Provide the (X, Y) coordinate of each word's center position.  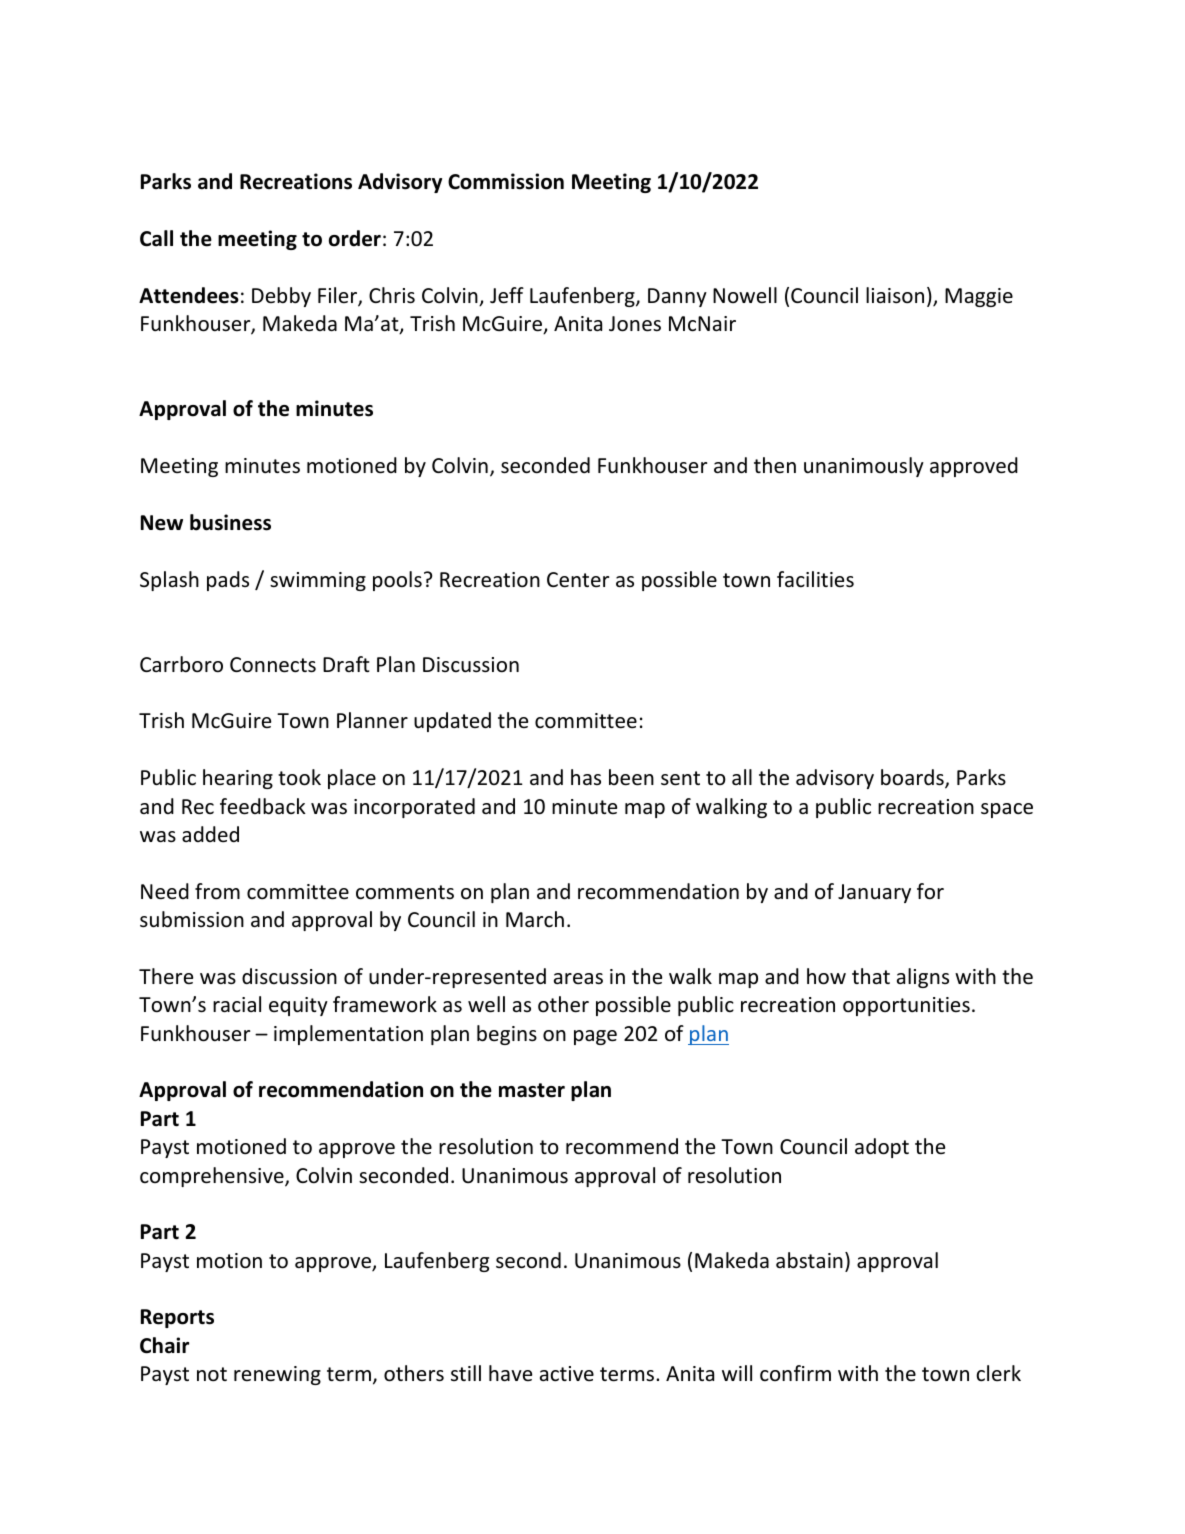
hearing (238, 779)
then (775, 465)
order (355, 238)
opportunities (906, 1006)
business (230, 522)
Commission (506, 181)
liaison (895, 295)
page (595, 1037)
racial (237, 1004)
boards (913, 778)
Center (578, 580)
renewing (277, 1375)
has (586, 777)
